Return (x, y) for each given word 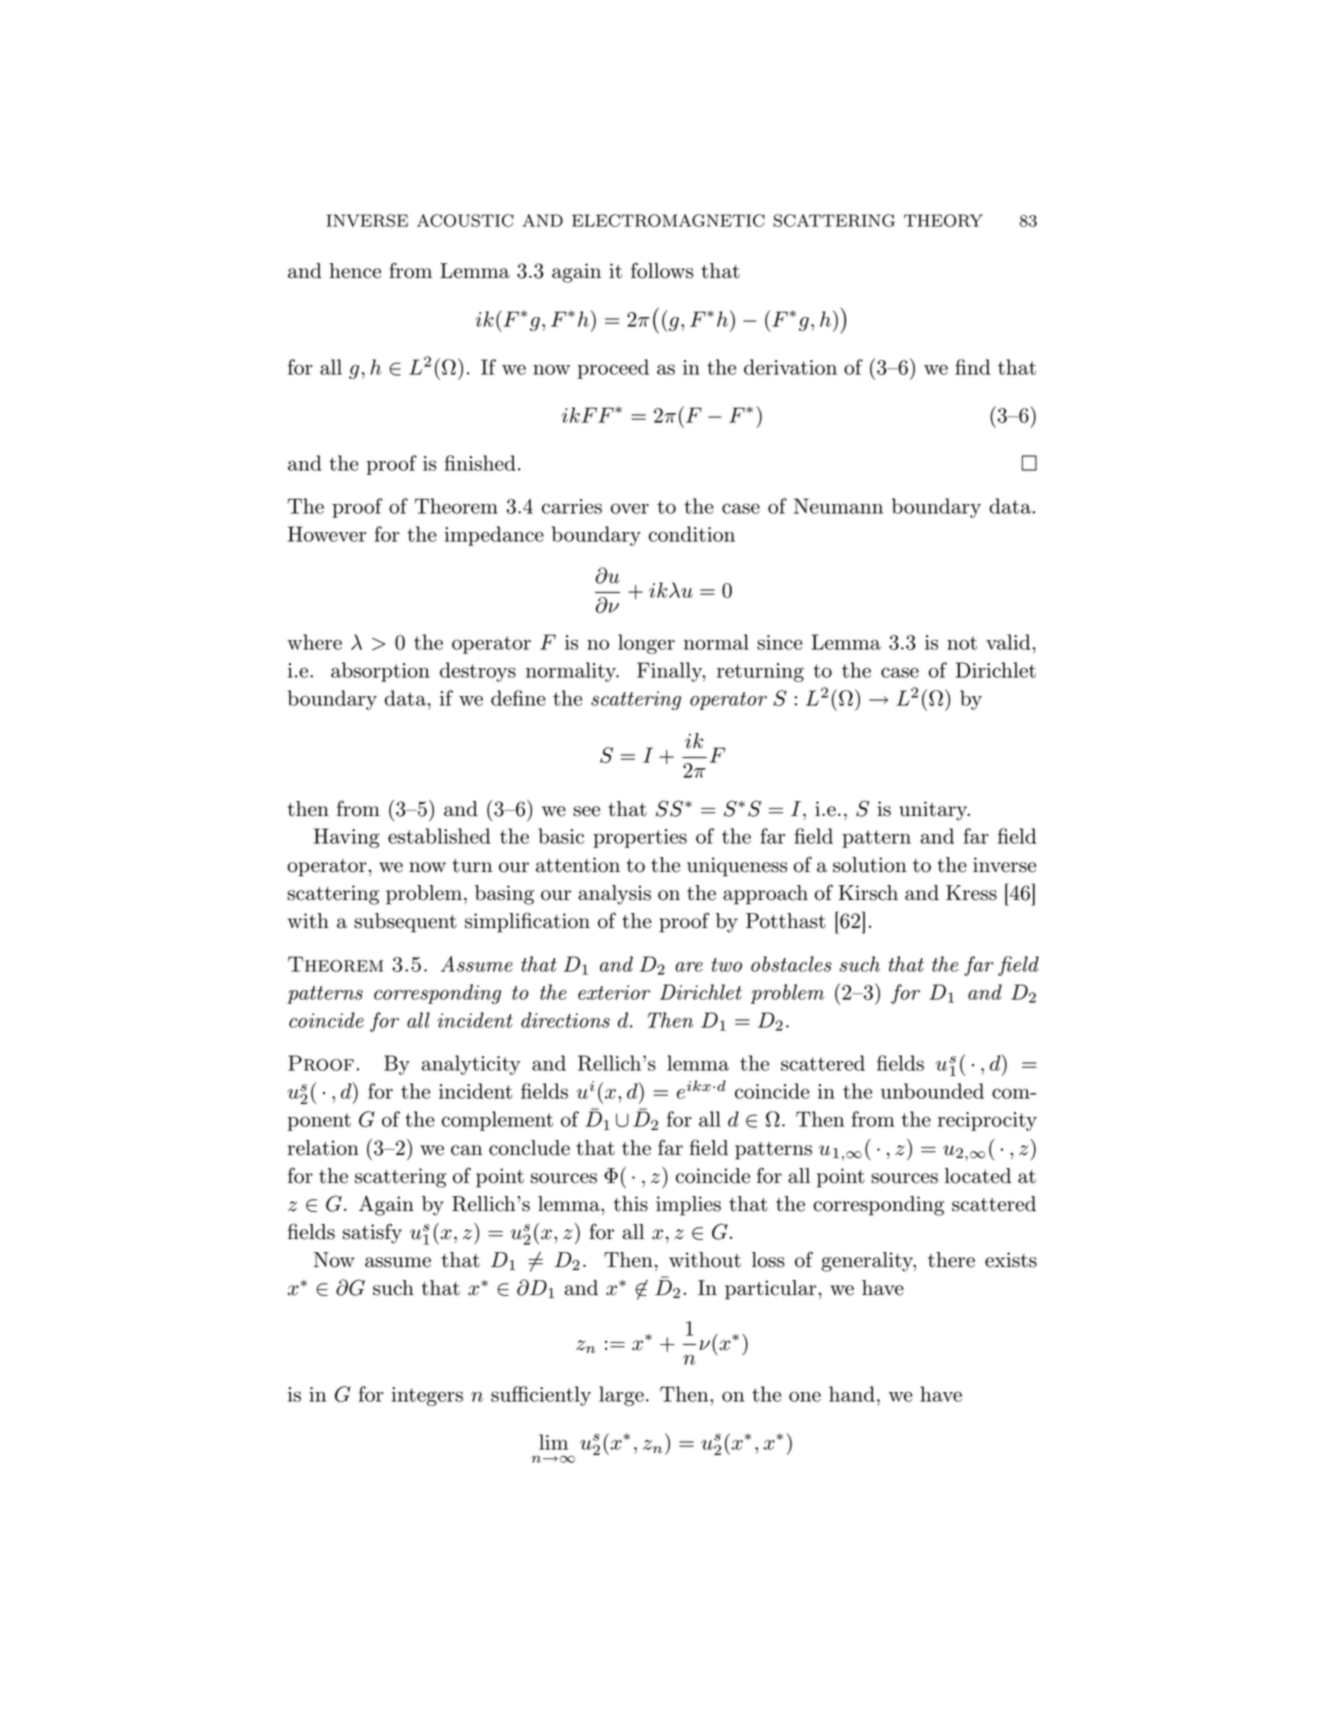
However (327, 534)
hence (355, 271)
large (621, 1396)
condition (692, 534)
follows (662, 270)
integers (427, 1396)
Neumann (838, 506)
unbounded (932, 1091)
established (439, 836)
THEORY (943, 220)
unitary (934, 811)
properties (640, 838)
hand (852, 1394)
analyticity (471, 1065)
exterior (614, 992)
